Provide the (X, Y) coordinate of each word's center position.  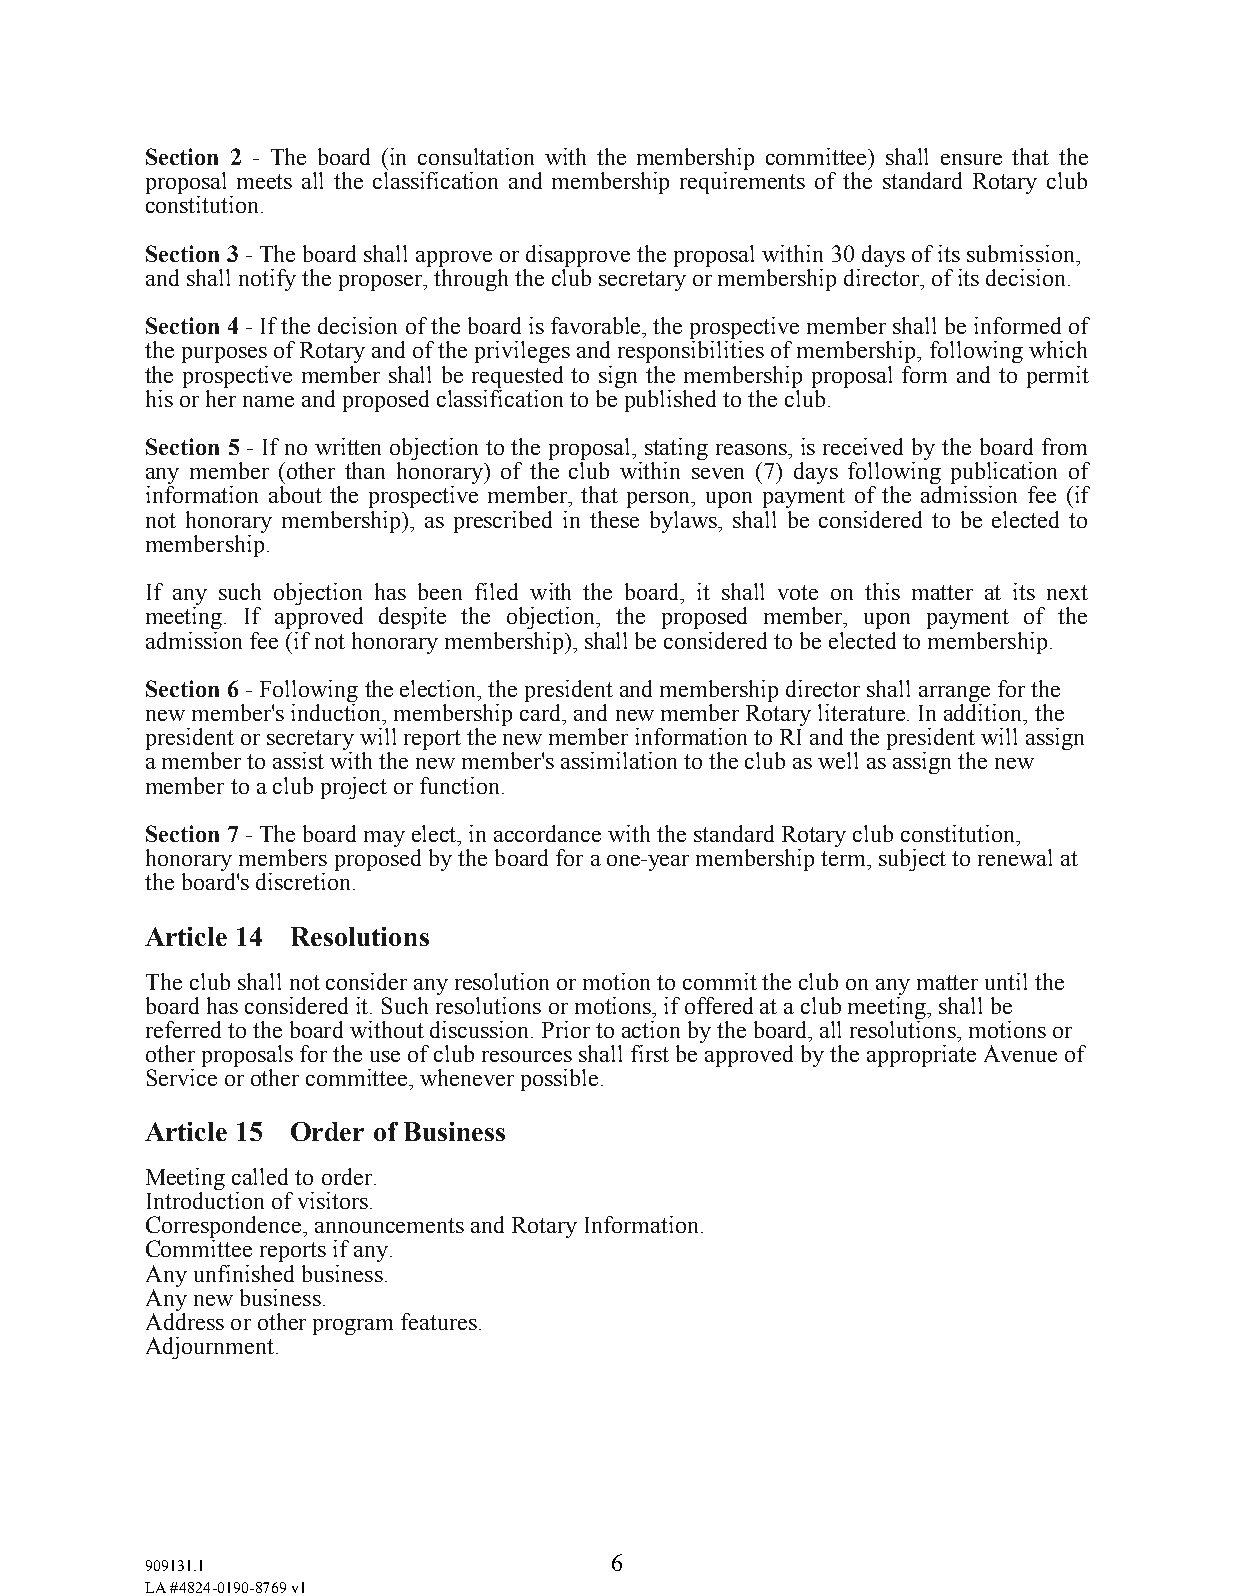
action (651, 1029)
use (385, 1056)
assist (298, 760)
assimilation (619, 760)
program (353, 1327)
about (295, 494)
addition (984, 712)
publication (1004, 474)
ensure (971, 159)
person (660, 500)
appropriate (921, 1056)
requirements (742, 183)
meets (264, 181)
